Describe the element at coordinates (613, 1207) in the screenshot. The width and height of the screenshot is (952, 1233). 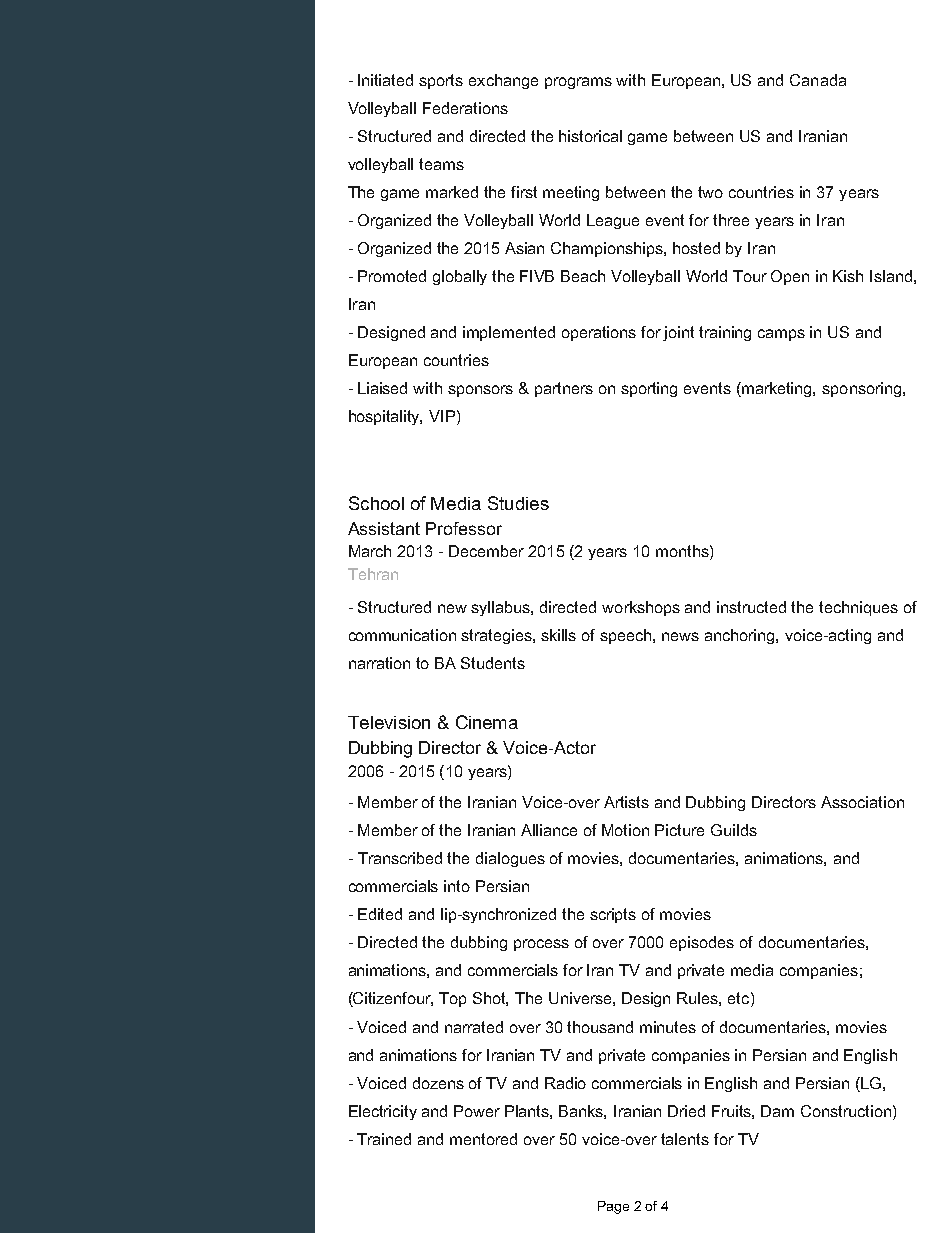
I see `Page` at that location.
